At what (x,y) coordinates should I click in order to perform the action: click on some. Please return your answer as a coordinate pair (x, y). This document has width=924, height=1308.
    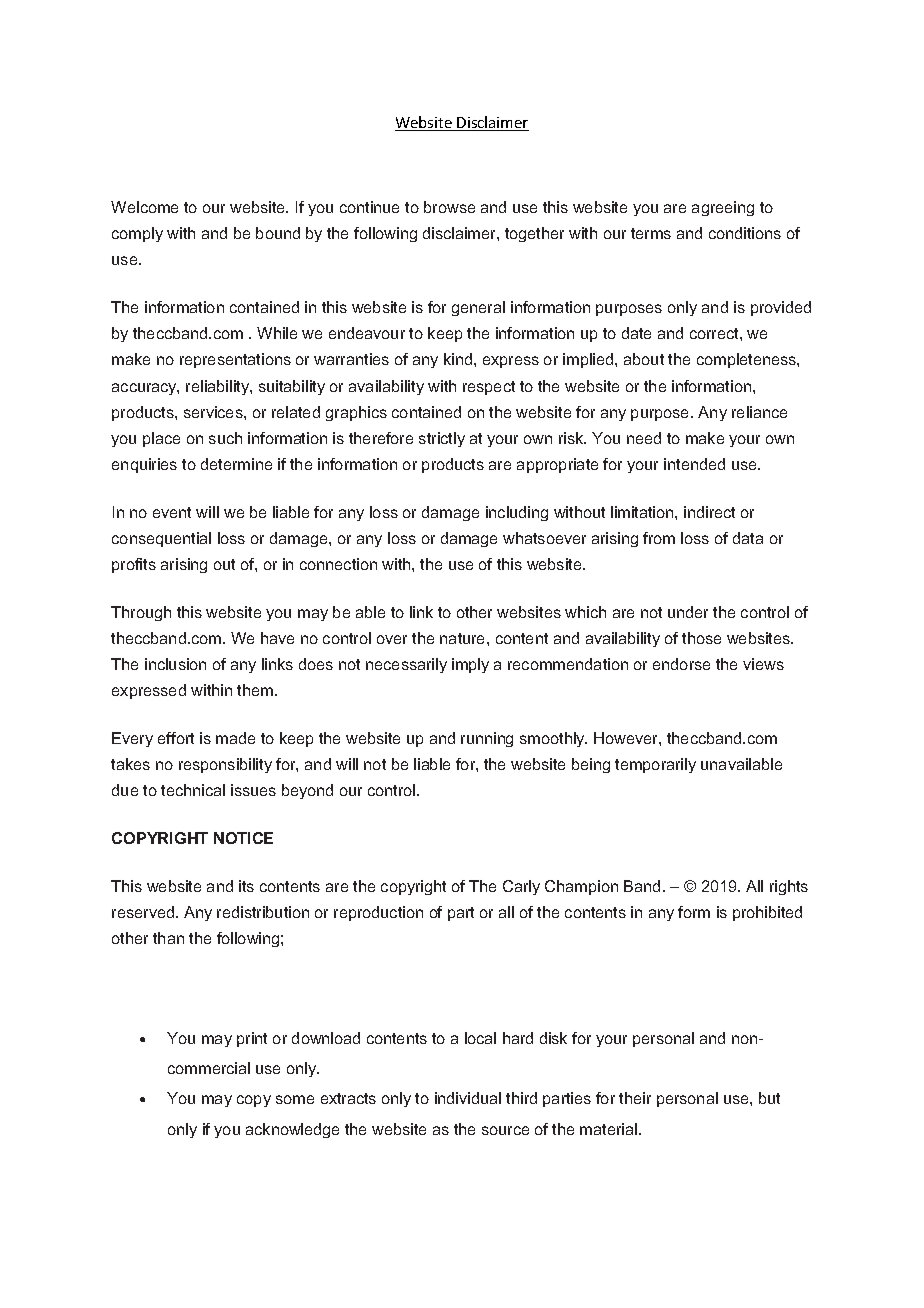
    Looking at the image, I should click on (295, 1099).
